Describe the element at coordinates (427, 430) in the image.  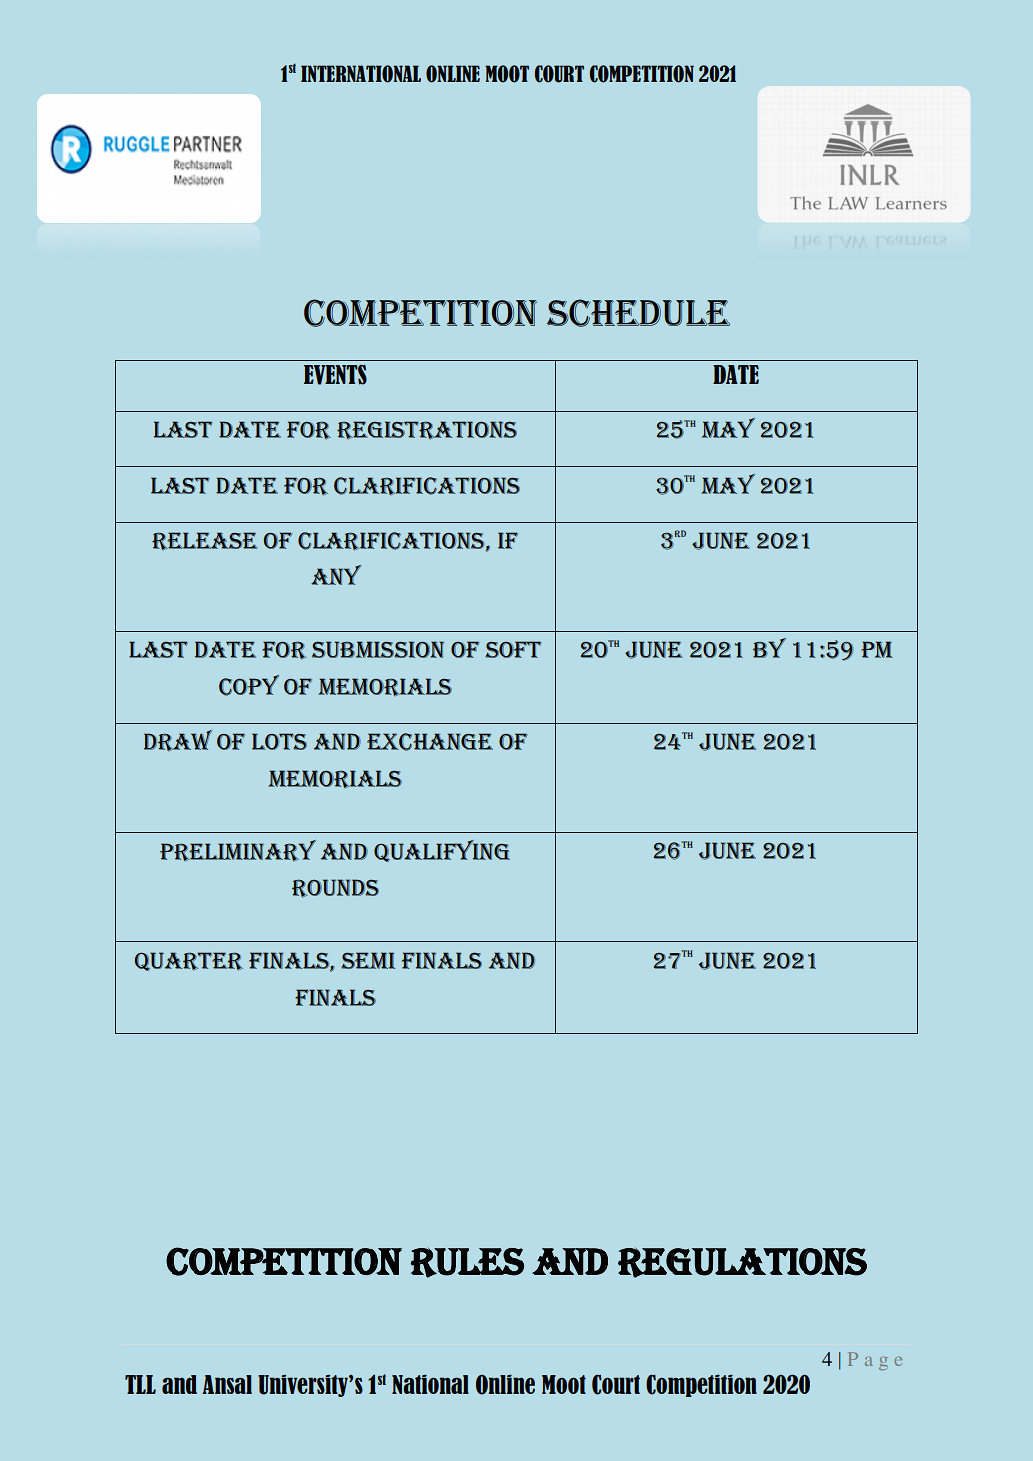
I see `registrations` at that location.
